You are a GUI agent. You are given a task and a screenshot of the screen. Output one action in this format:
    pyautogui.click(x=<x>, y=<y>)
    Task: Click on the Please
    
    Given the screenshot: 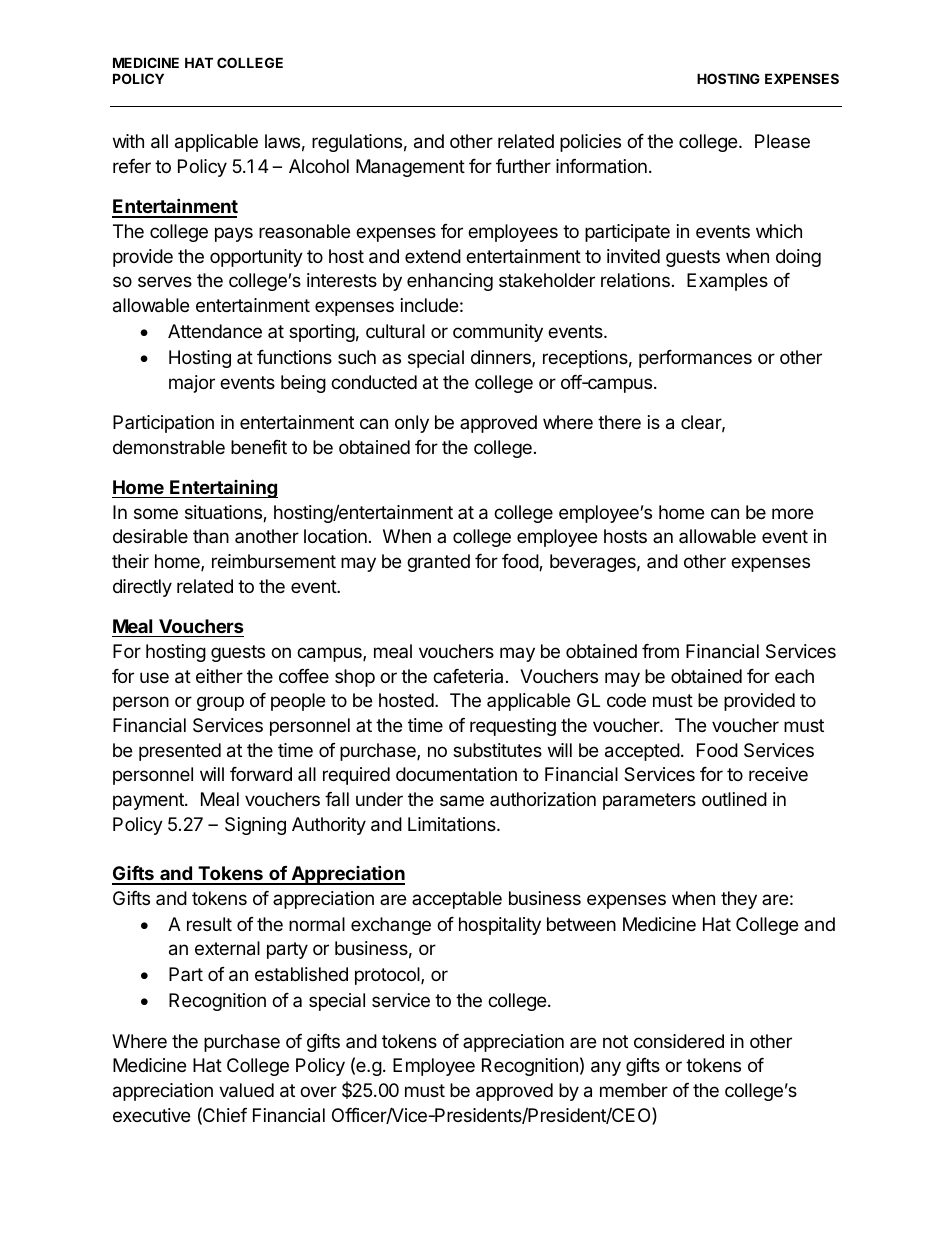 What is the action you would take?
    pyautogui.click(x=782, y=141)
